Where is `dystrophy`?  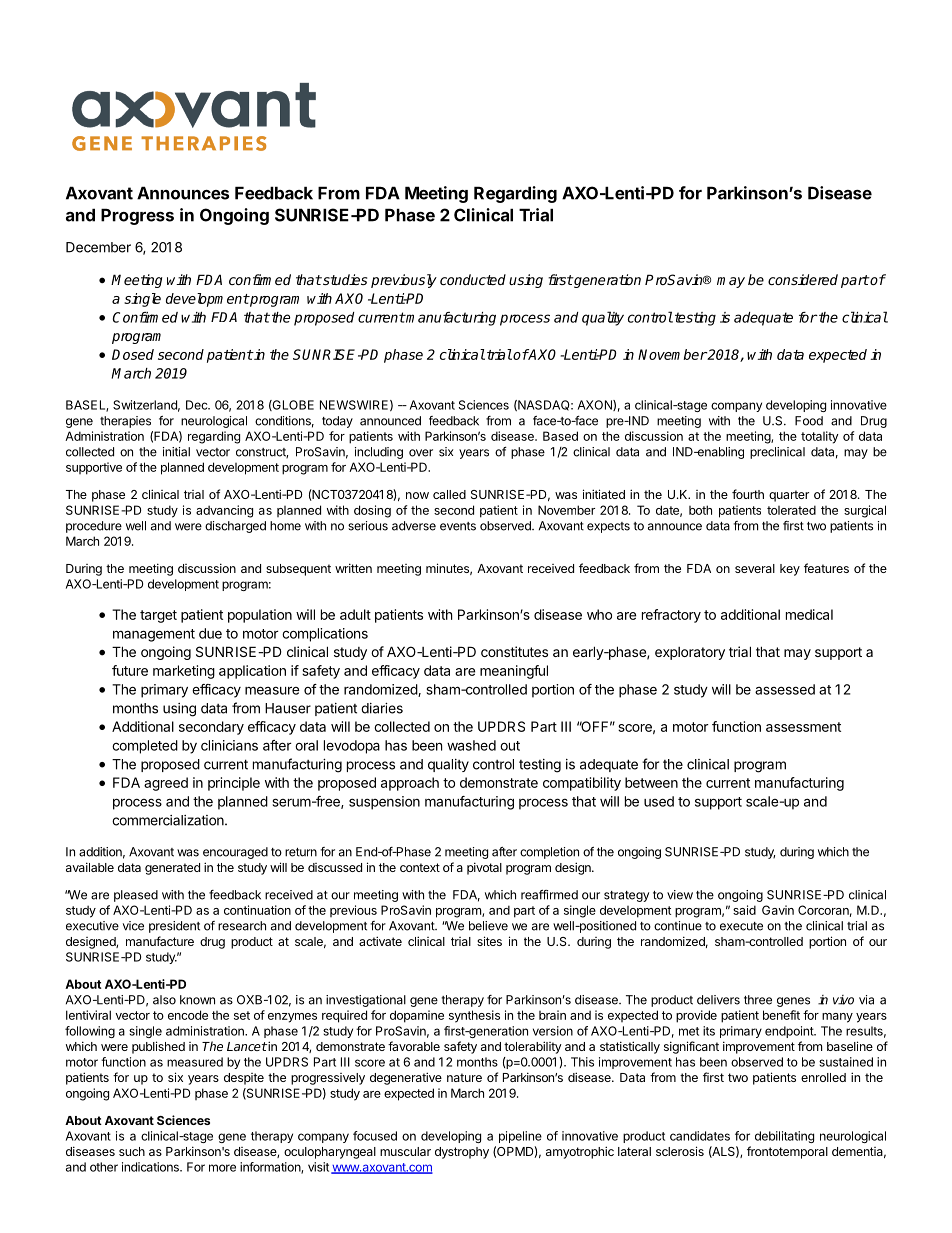 dystrophy is located at coordinates (462, 1153).
